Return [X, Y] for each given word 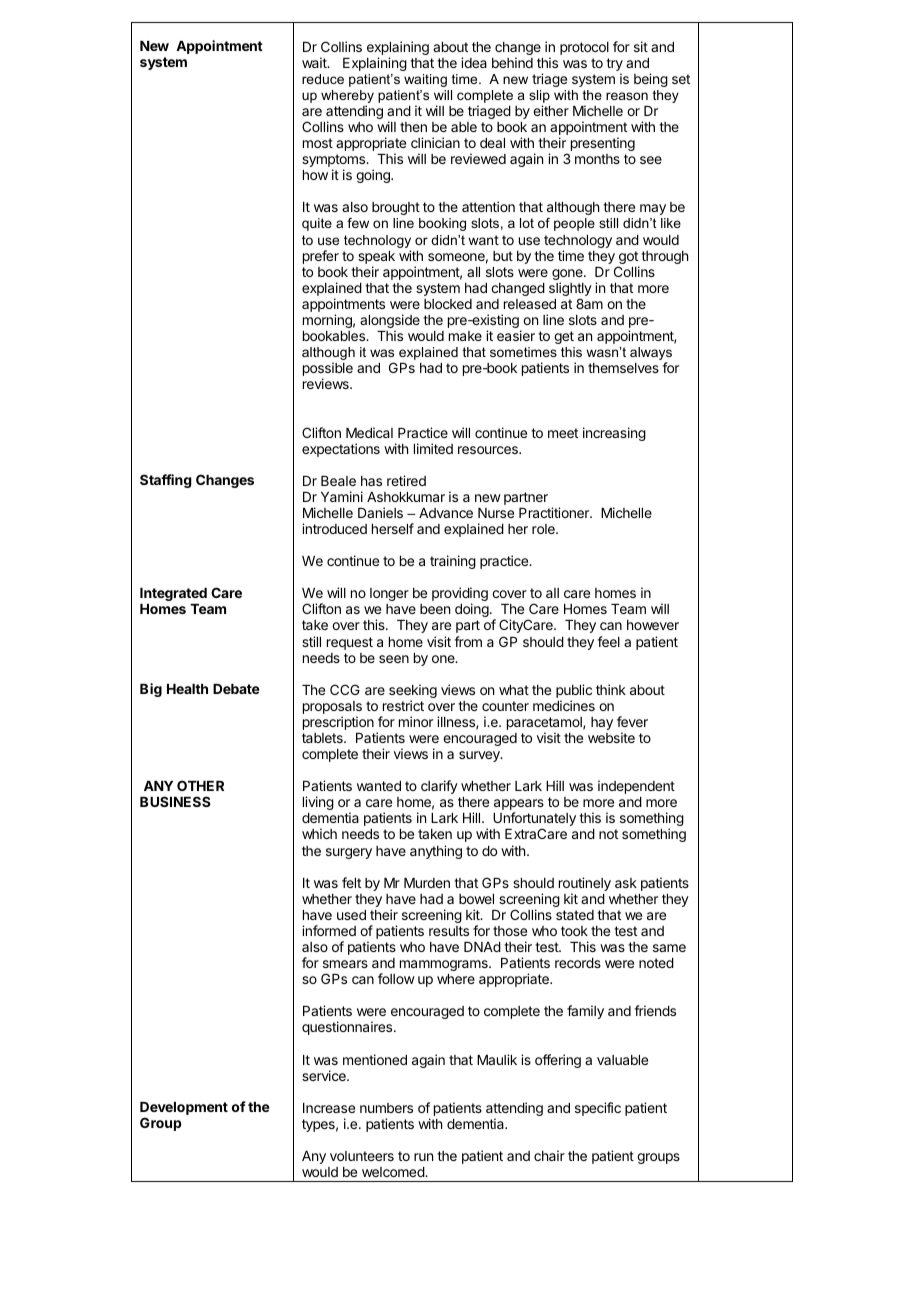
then [413, 127]
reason [627, 96]
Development [184, 1110]
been [435, 609]
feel [608, 641]
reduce [323, 79]
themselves [623, 368]
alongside [390, 322]
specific [598, 1109]
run [423, 1157]
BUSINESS [175, 801]
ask [626, 883]
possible [328, 370]
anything [436, 852]
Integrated [173, 594]
